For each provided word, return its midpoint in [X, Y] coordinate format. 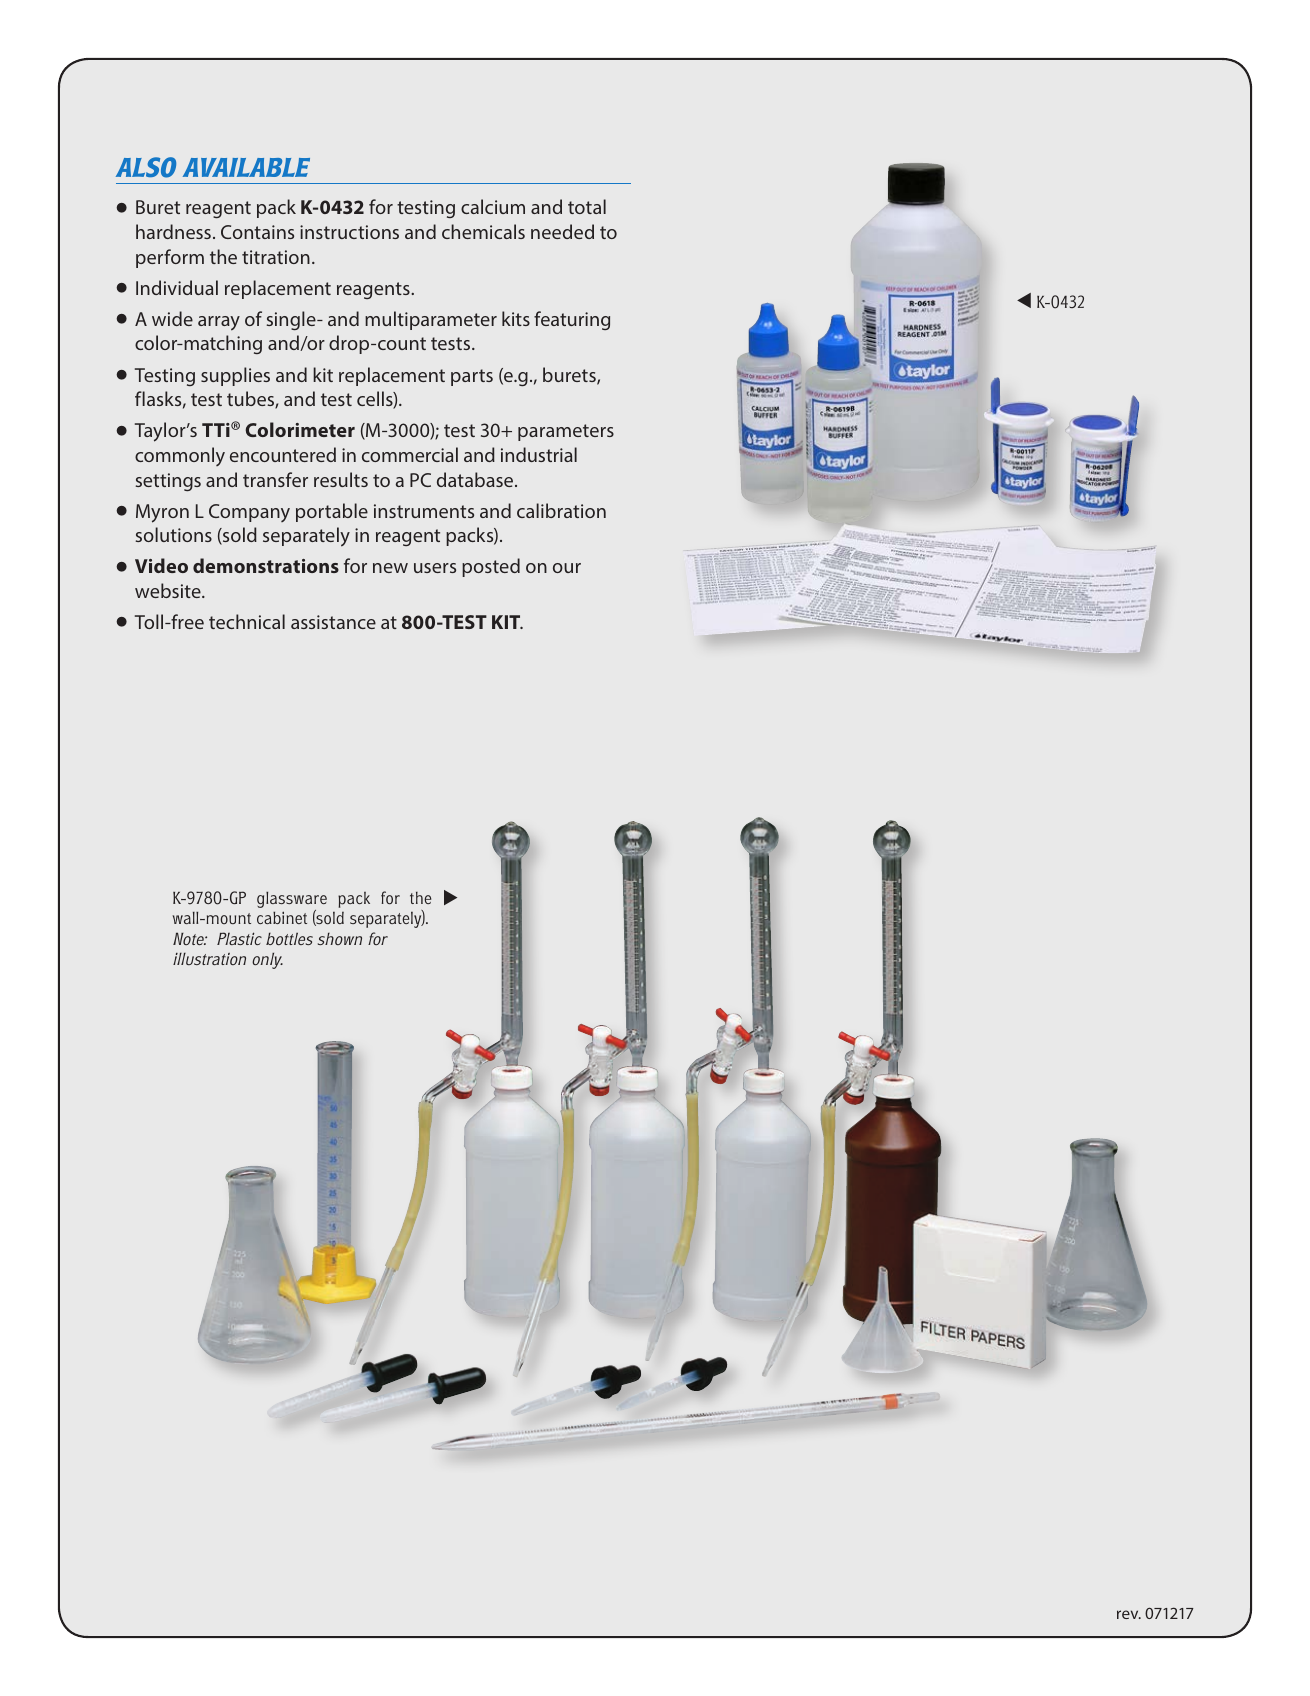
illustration [209, 959]
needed [562, 231]
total [587, 206]
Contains [257, 232]
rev [1129, 1614]
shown [340, 938]
